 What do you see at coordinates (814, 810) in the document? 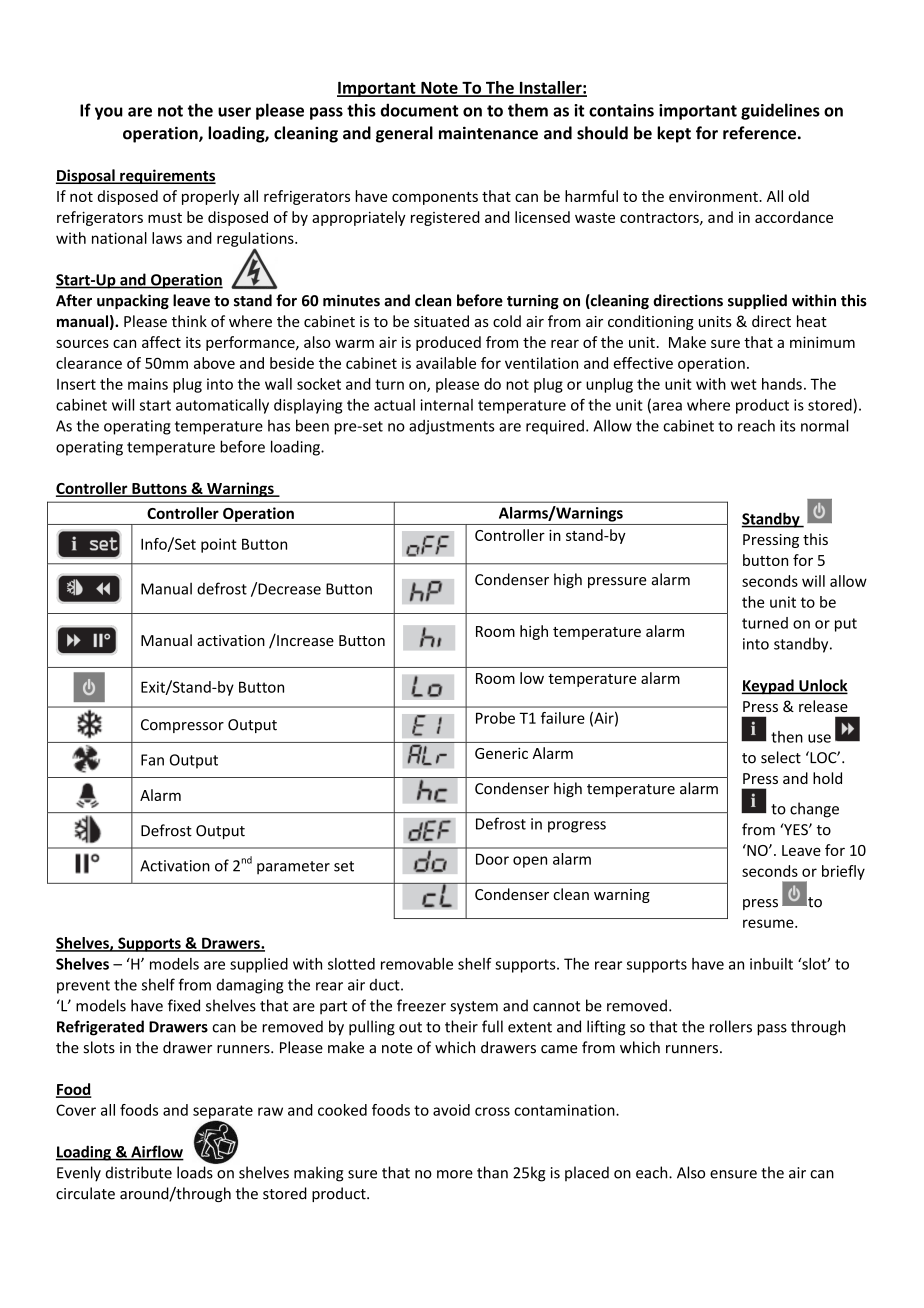
I see `change` at bounding box center [814, 810].
